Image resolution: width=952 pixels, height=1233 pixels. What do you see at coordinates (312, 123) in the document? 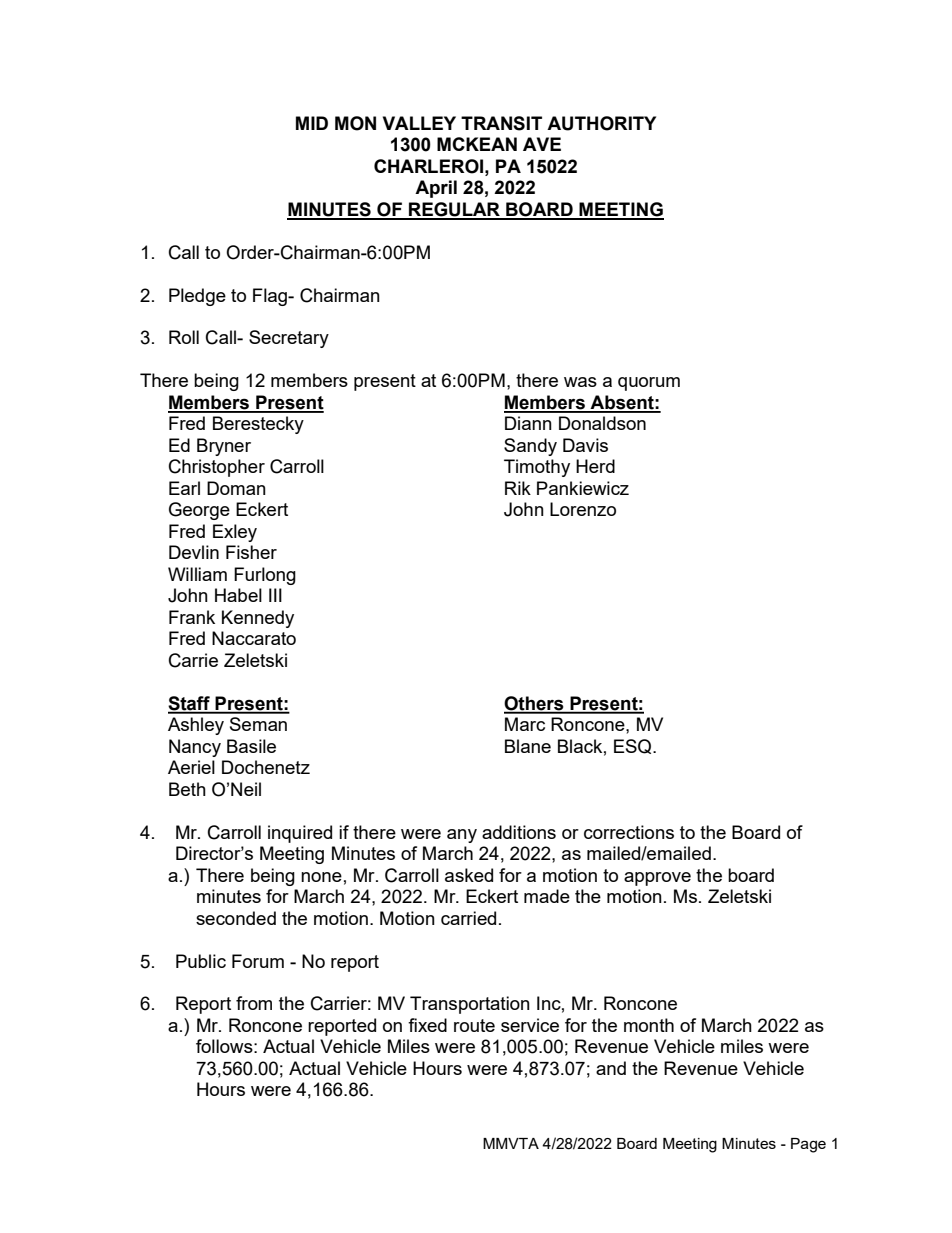
I see `MID` at bounding box center [312, 123].
